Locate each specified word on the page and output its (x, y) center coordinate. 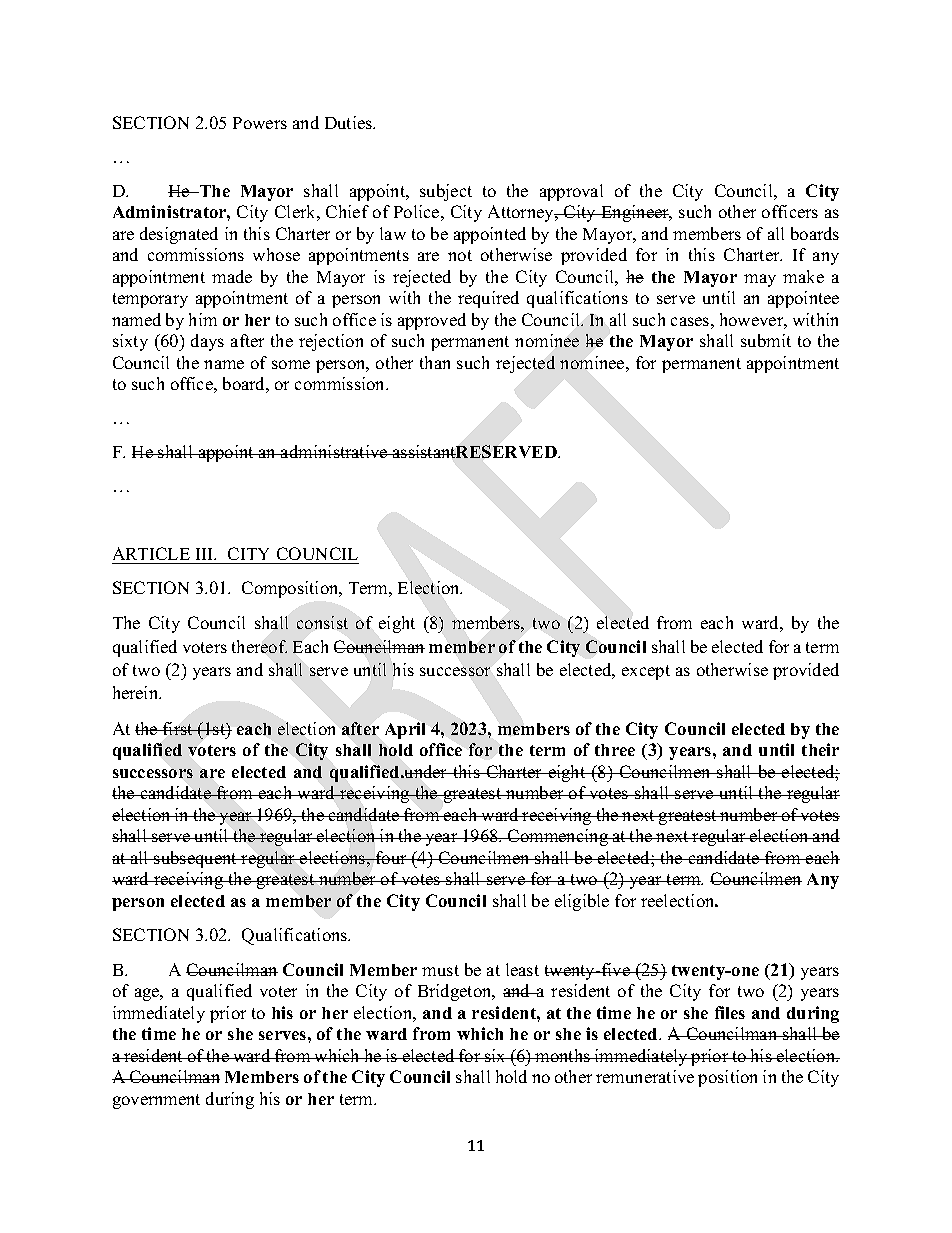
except (646, 672)
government (156, 1101)
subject (446, 192)
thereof (259, 646)
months (563, 1055)
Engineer (635, 213)
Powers (260, 123)
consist (322, 622)
